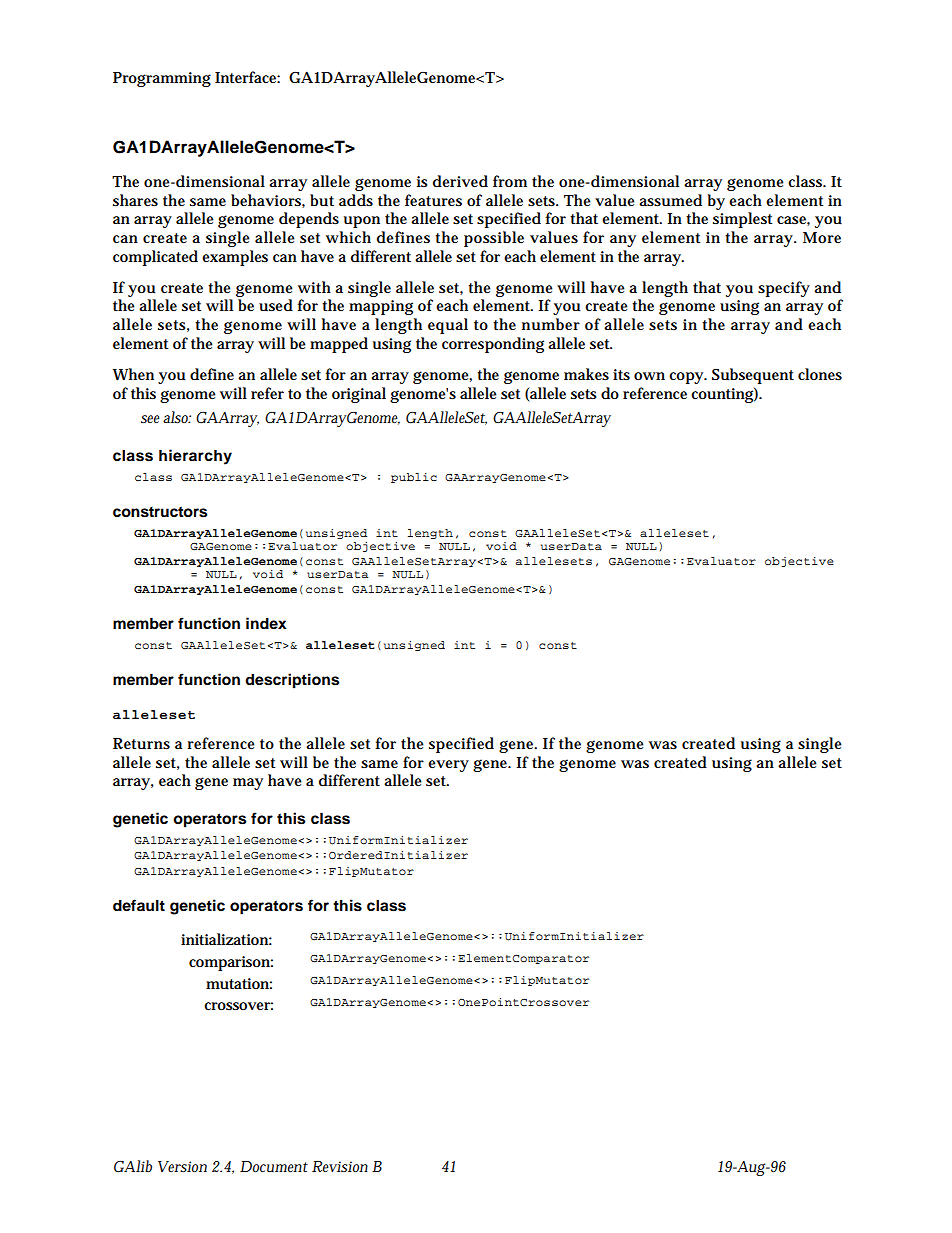 Image resolution: width=952 pixels, height=1233 pixels. What do you see at coordinates (460, 181) in the page?
I see `derived` at bounding box center [460, 181].
